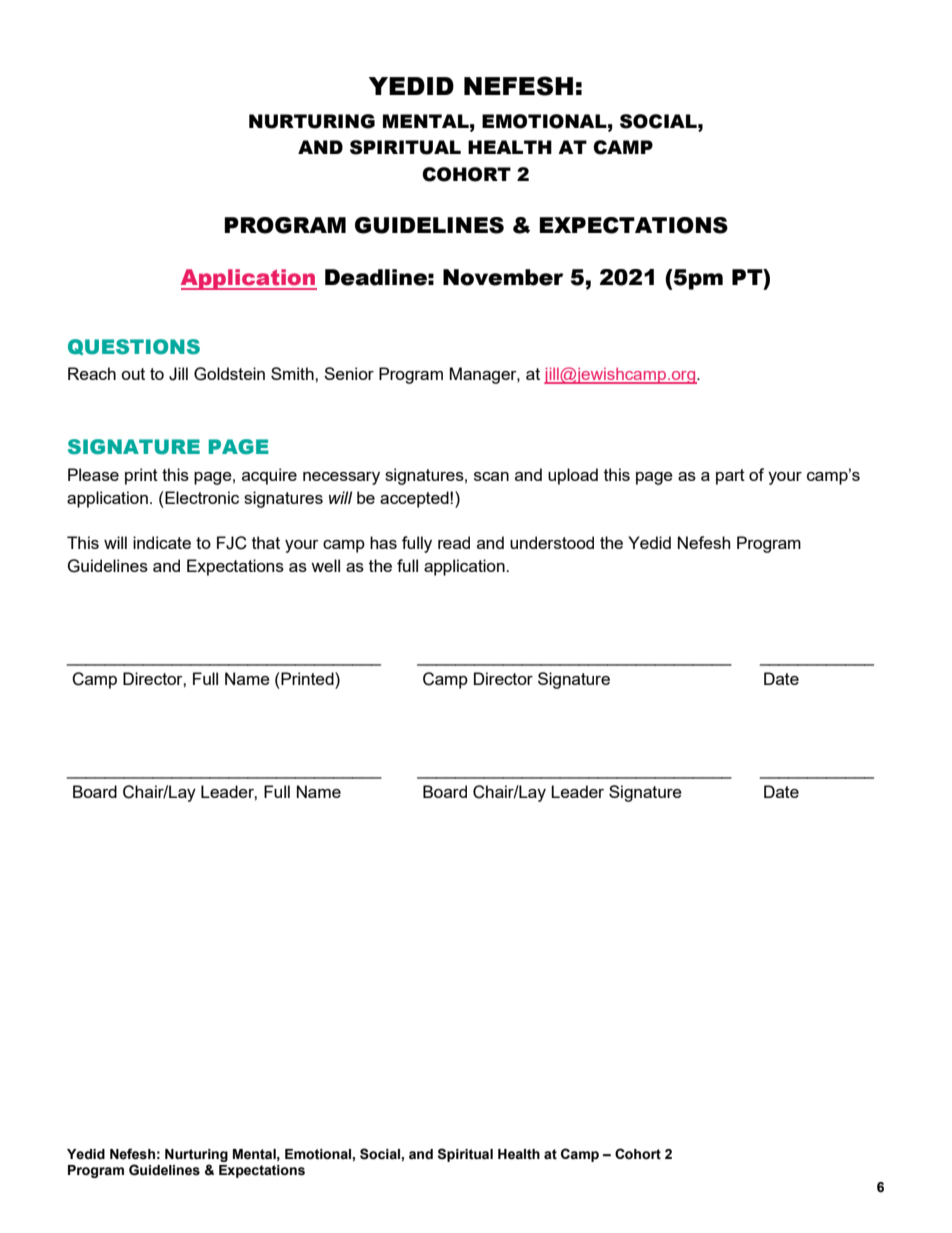  What do you see at coordinates (349, 373) in the page?
I see `Senior` at bounding box center [349, 373].
